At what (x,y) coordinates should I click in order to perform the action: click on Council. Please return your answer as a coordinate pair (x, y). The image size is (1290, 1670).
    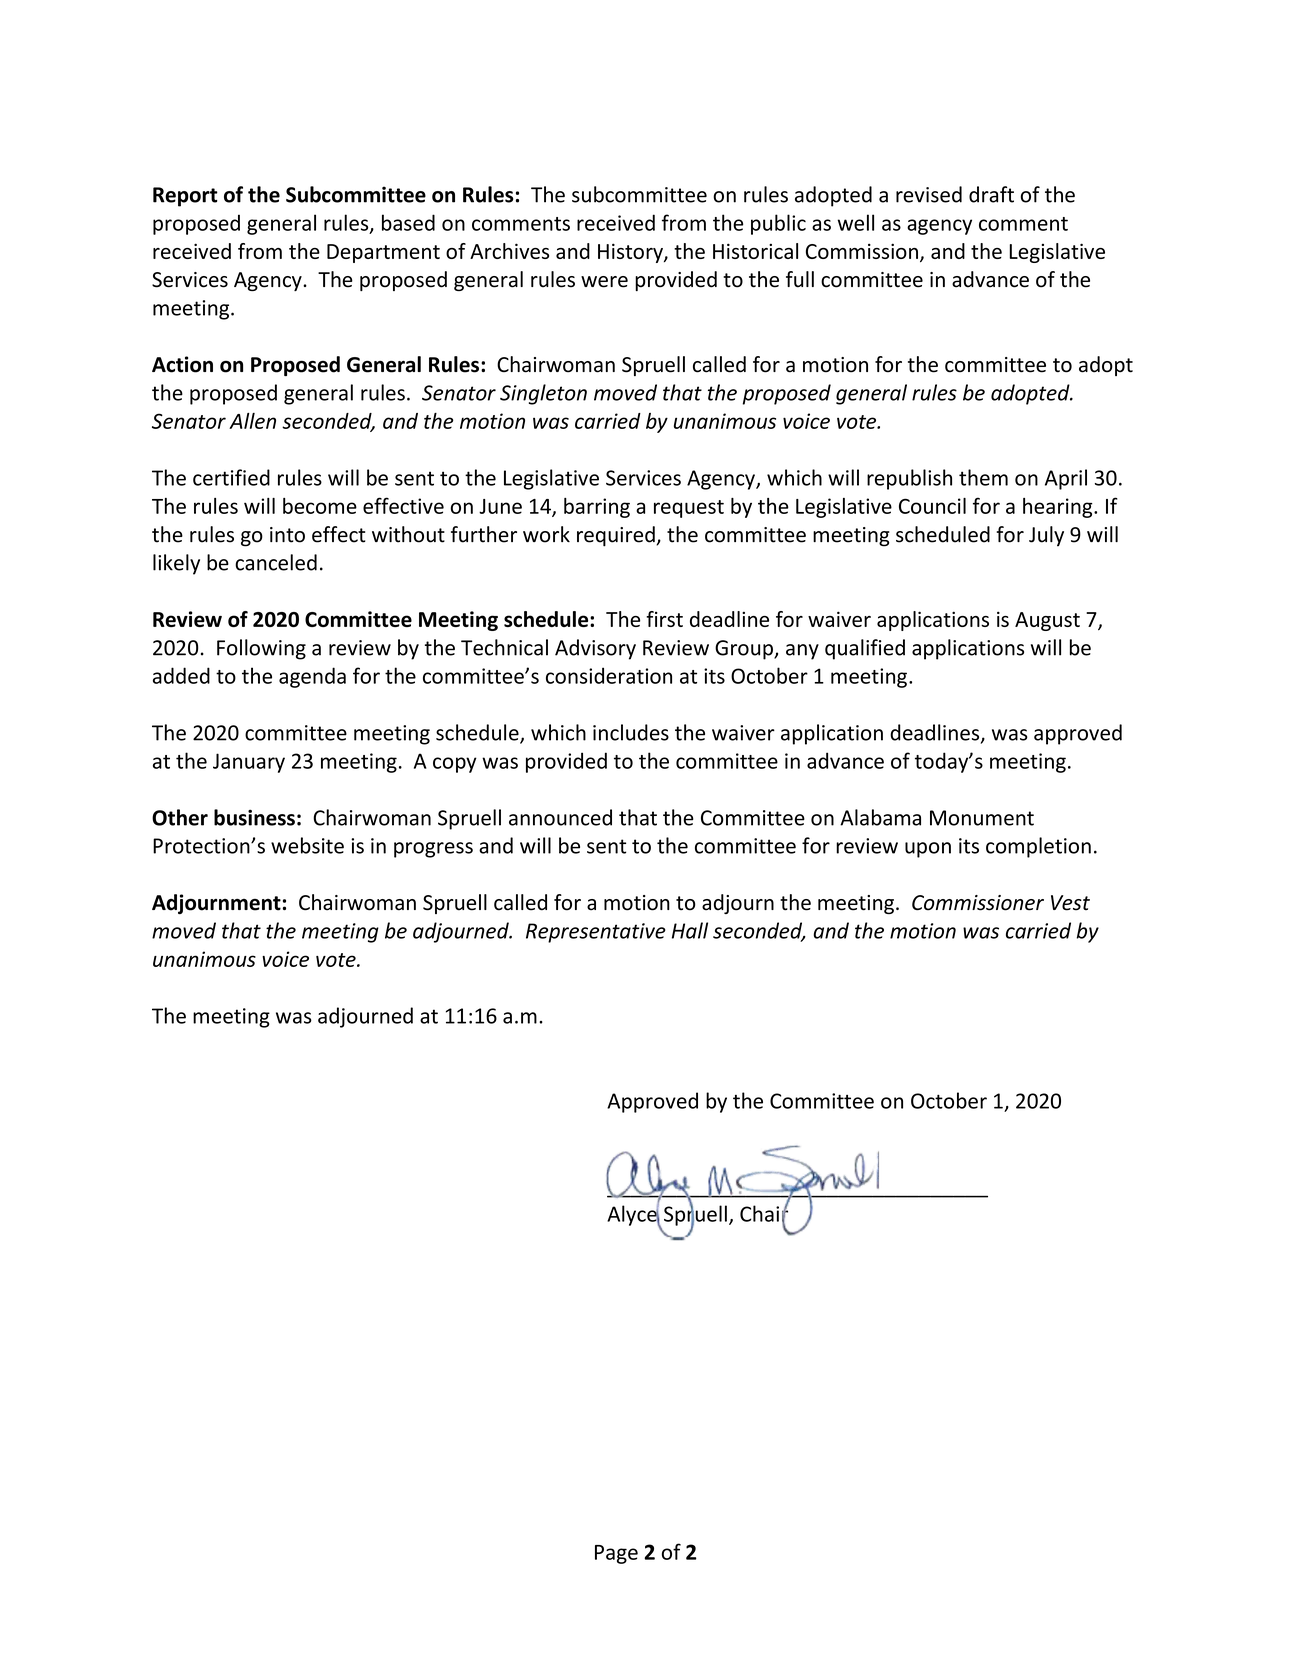
    Looking at the image, I should click on (932, 506).
